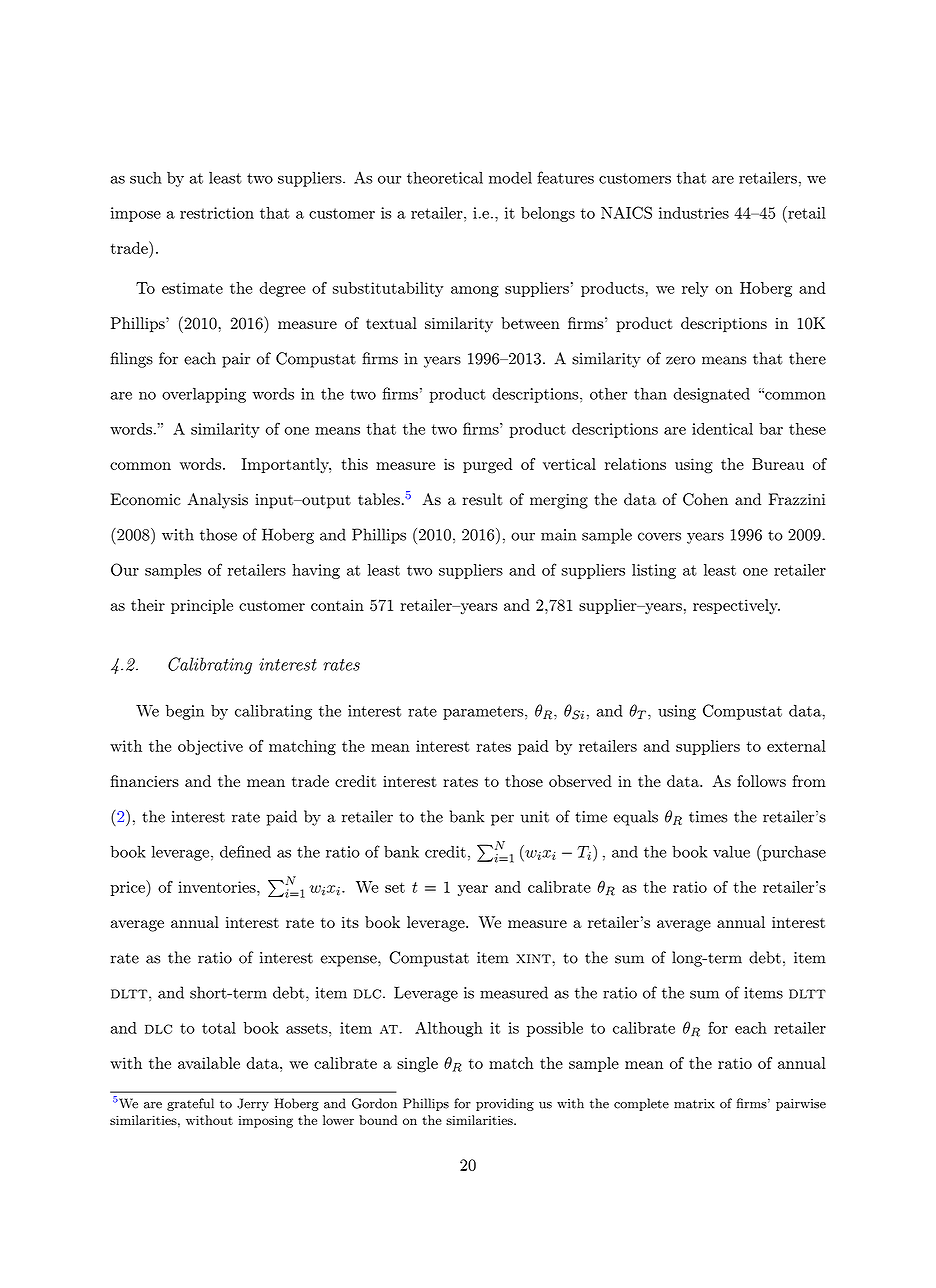  Describe the element at coordinates (483, 713) in the screenshot. I see `parameters` at that location.
